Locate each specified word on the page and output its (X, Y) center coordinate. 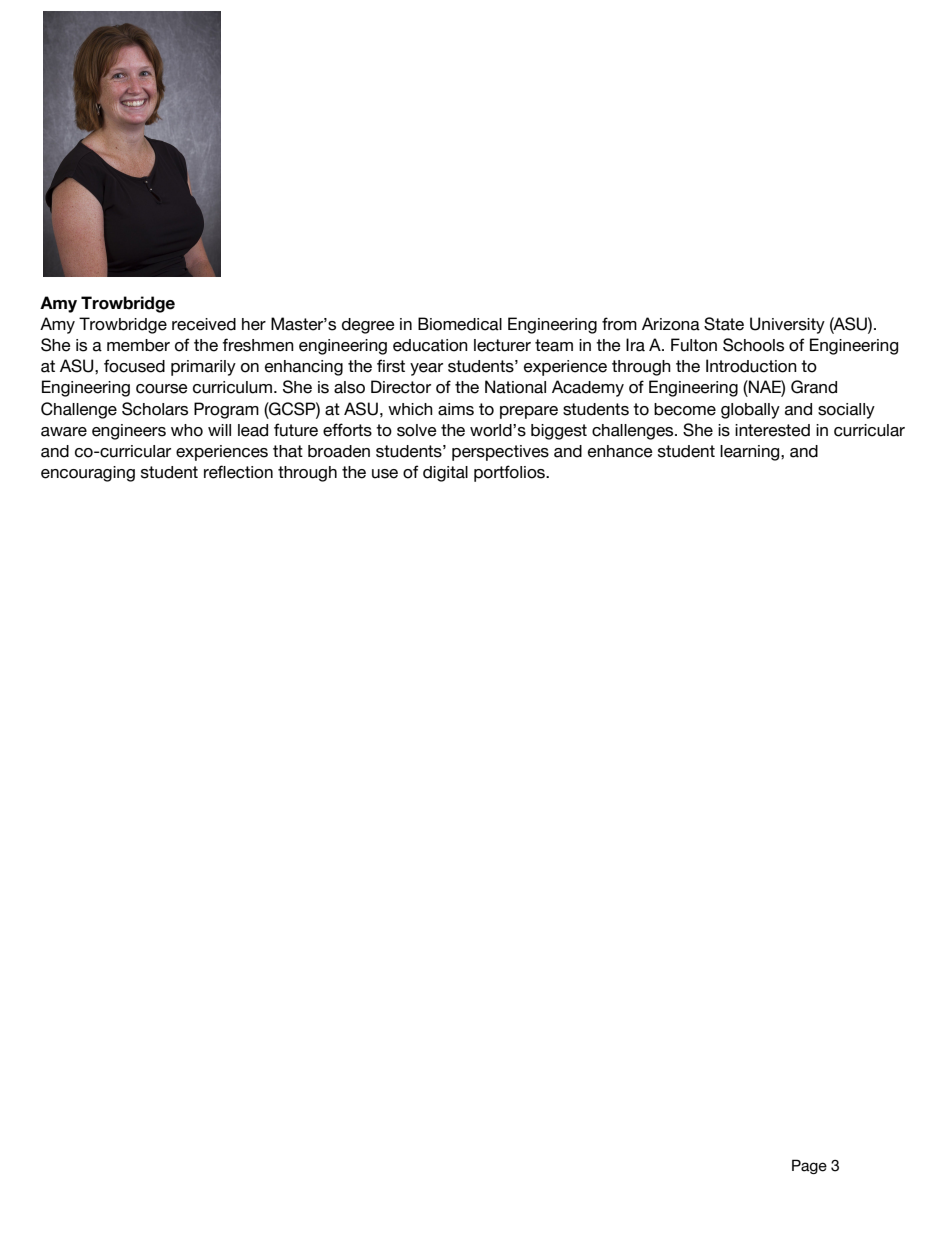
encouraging (88, 474)
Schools (753, 345)
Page (809, 1166)
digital (445, 474)
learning (751, 453)
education (430, 345)
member (138, 345)
